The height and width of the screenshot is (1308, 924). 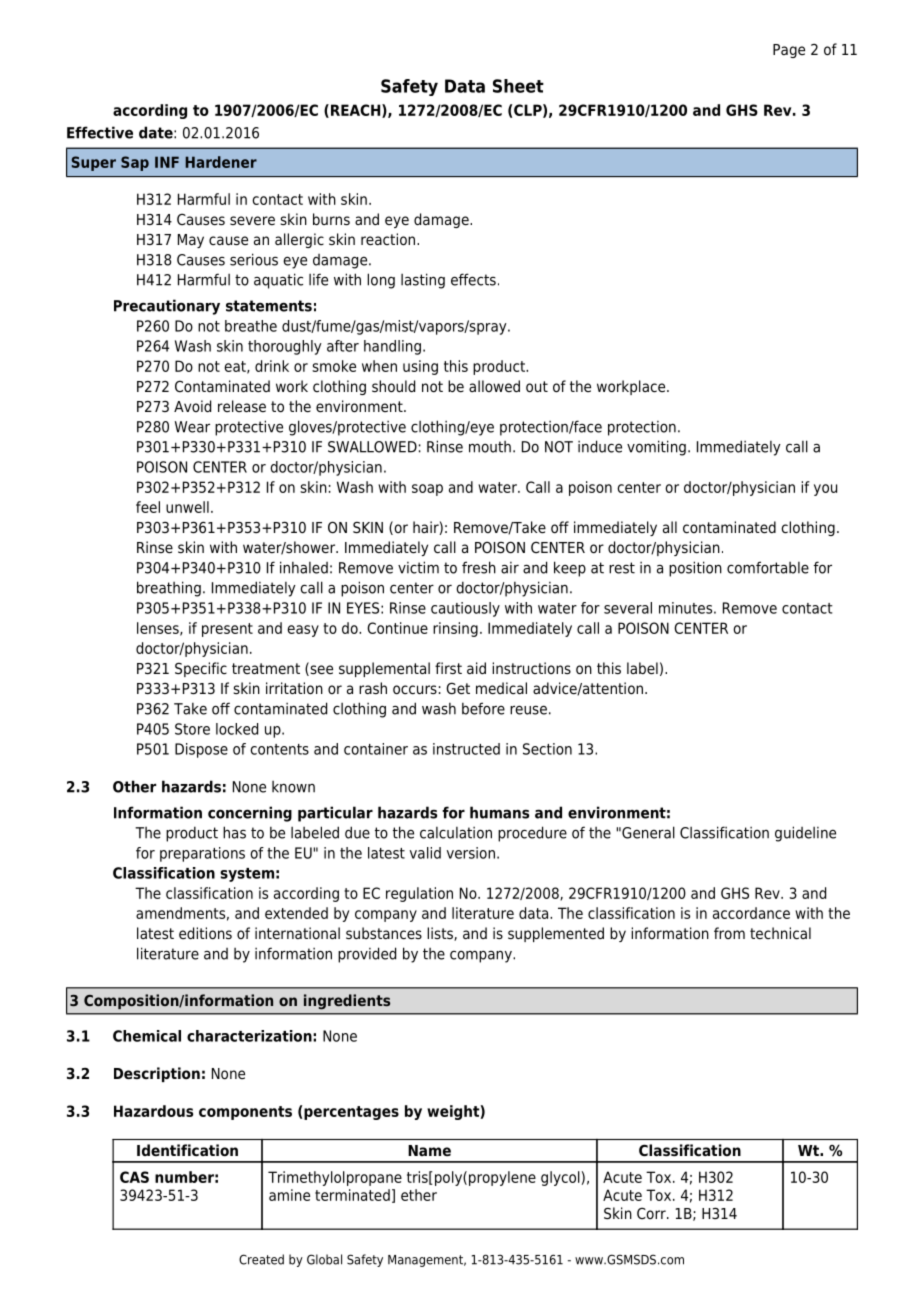 I want to click on Page, so click(x=789, y=51).
